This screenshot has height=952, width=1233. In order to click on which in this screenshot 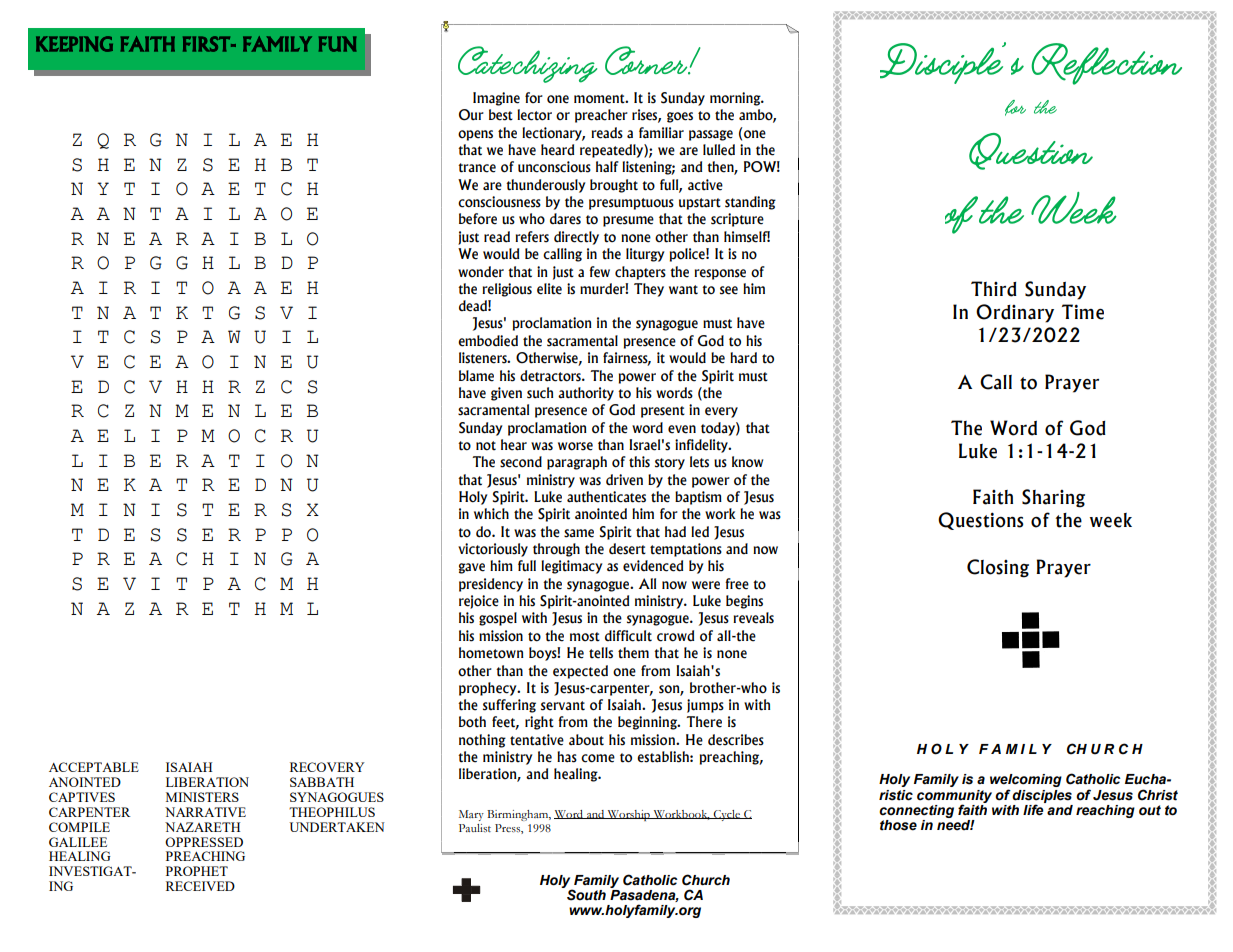, I will do `click(491, 514)`.
